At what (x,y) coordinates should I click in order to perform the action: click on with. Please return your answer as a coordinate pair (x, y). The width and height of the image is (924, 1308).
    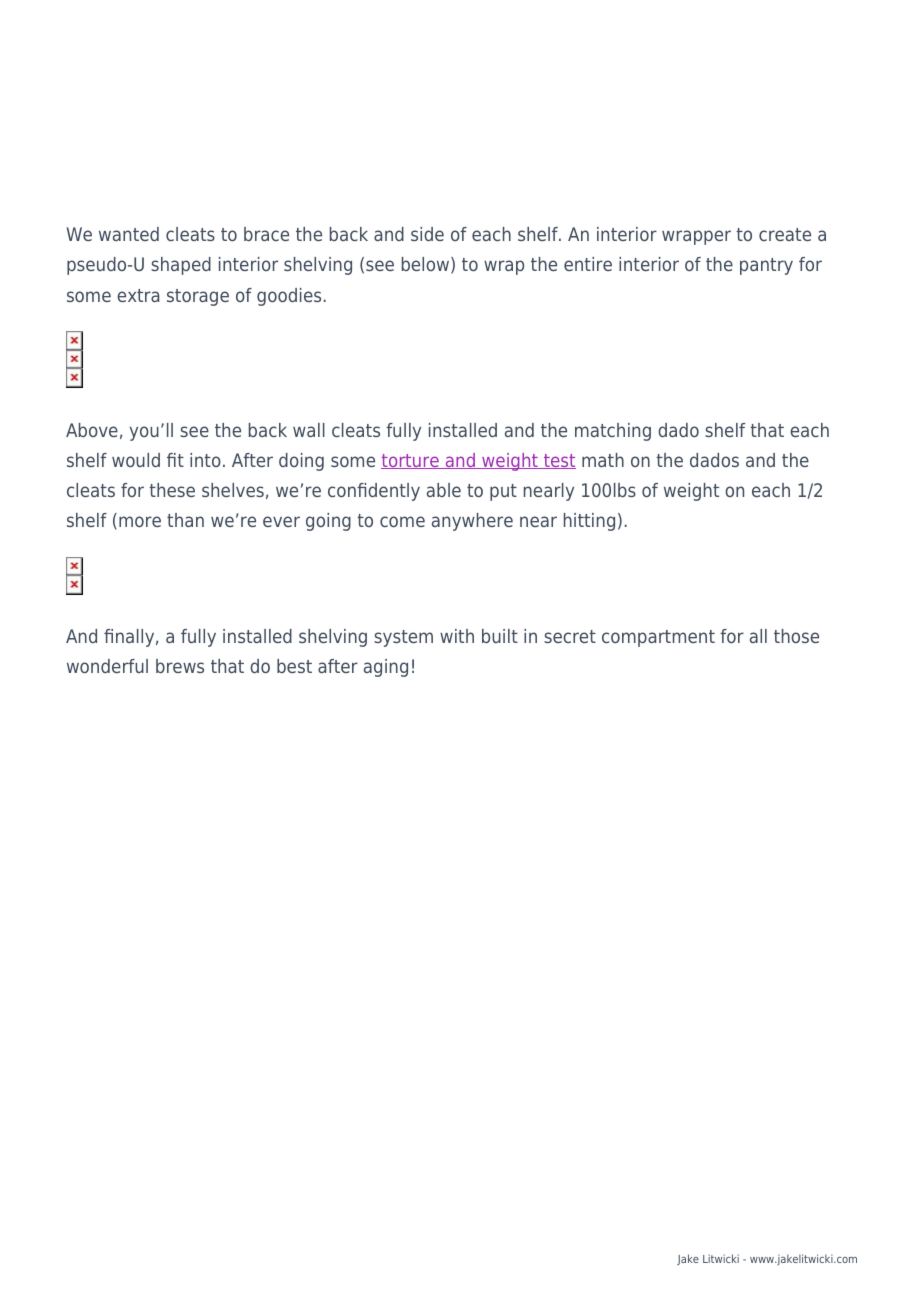
    Looking at the image, I should click on (457, 636).
